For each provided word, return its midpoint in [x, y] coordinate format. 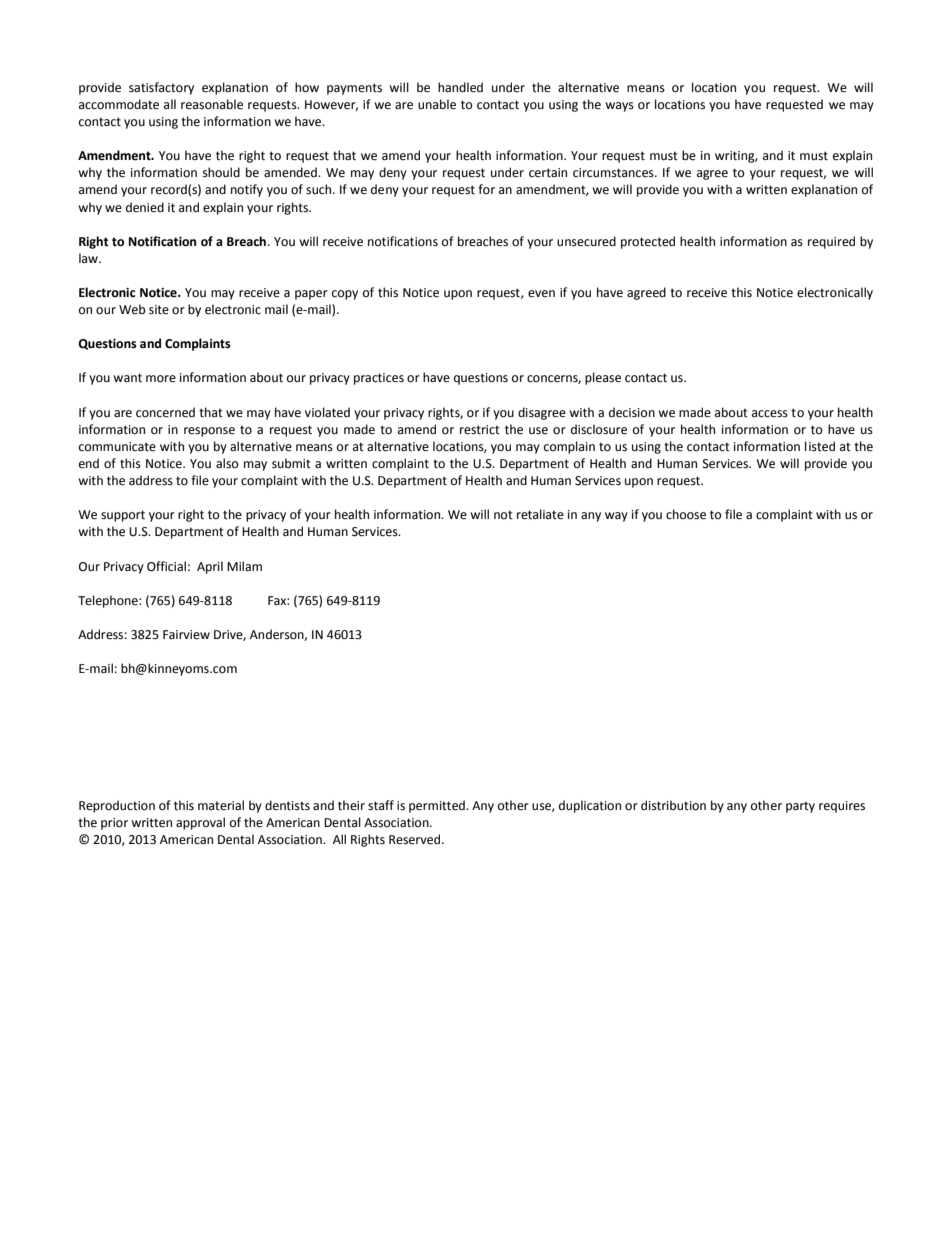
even [541, 294]
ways [619, 107]
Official [166, 566]
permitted [438, 806]
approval [200, 823]
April [210, 567]
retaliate [540, 514]
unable [437, 104]
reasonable [212, 104]
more [161, 379]
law [89, 258]
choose [686, 514]
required [831, 242]
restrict [480, 430]
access [770, 414]
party [800, 807]
